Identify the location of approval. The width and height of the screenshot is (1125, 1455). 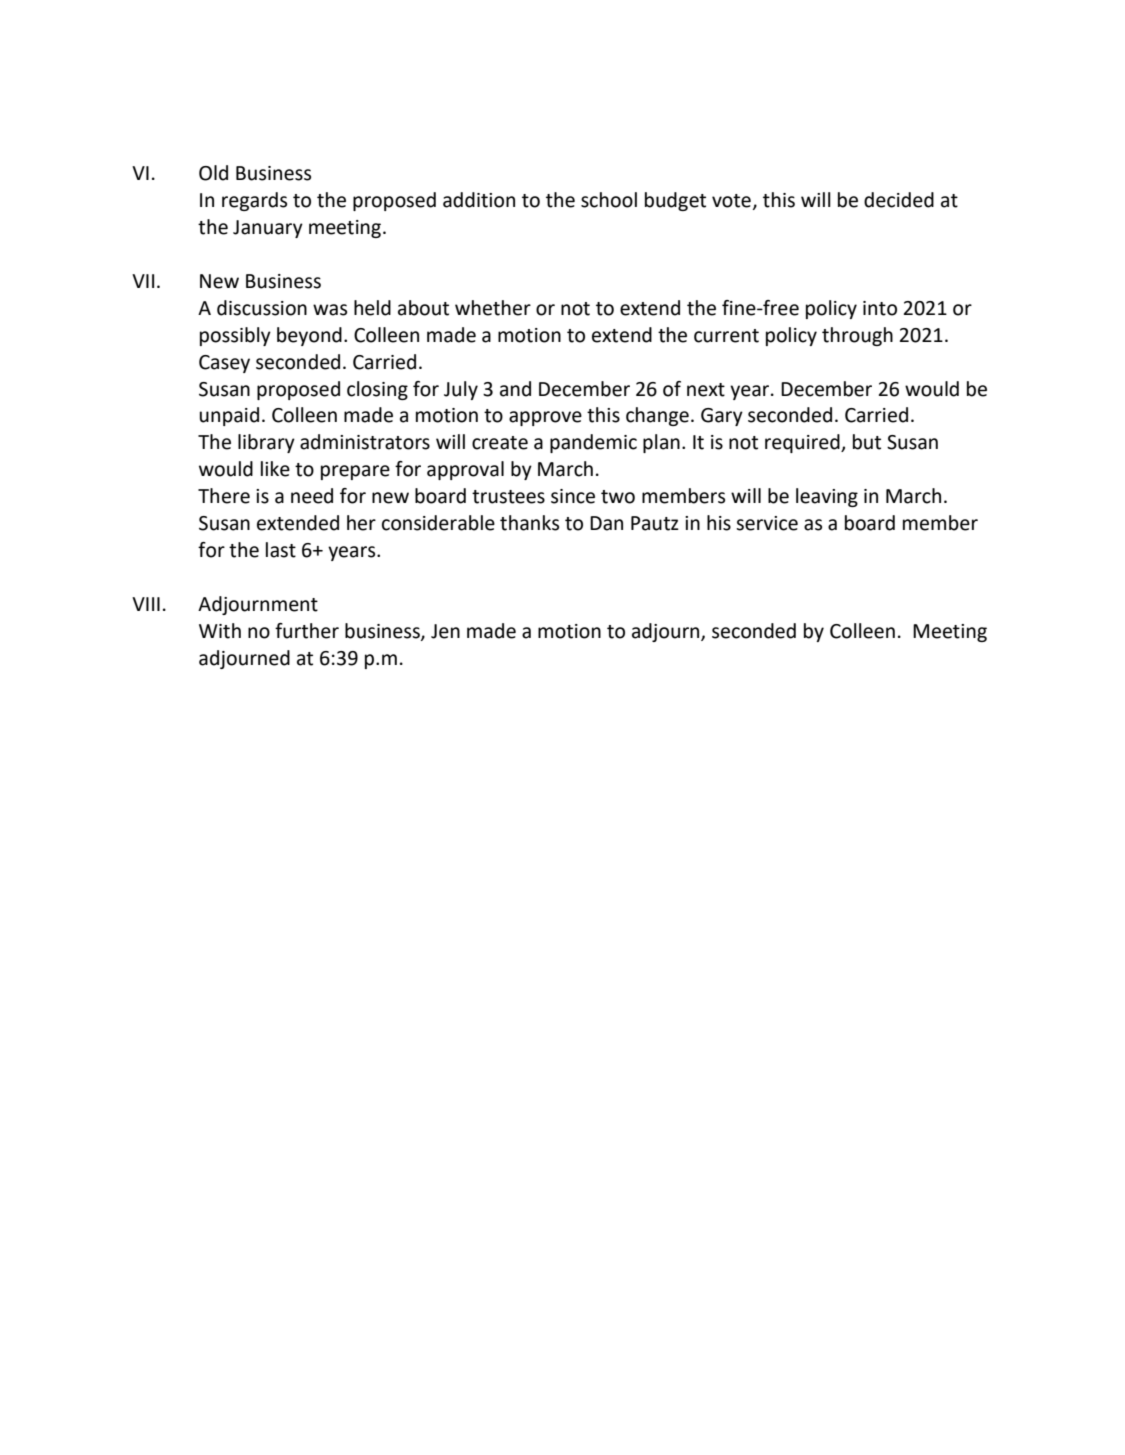
(465, 470).
